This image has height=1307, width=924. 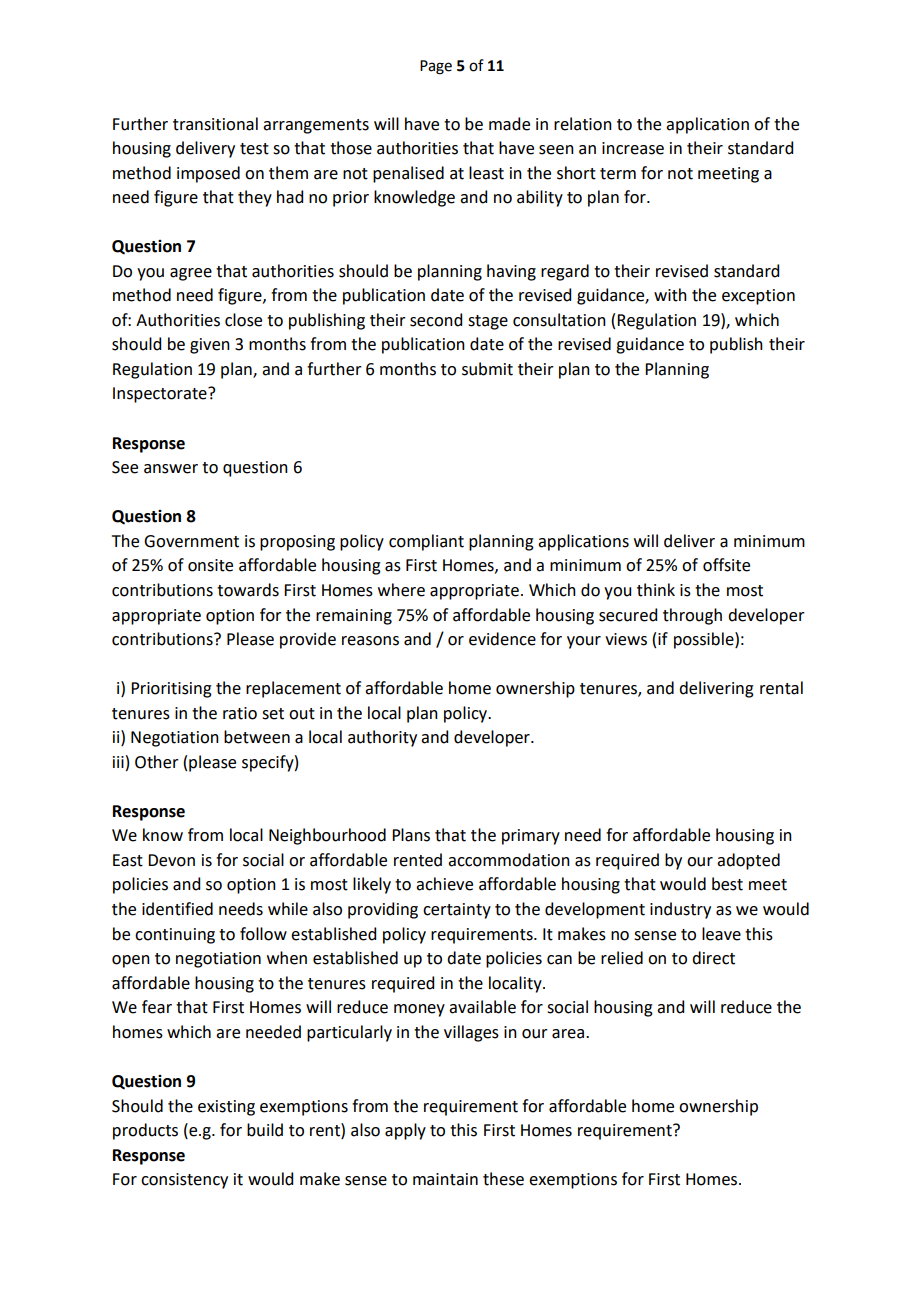 What do you see at coordinates (184, 1181) in the image?
I see `consistency` at bounding box center [184, 1181].
